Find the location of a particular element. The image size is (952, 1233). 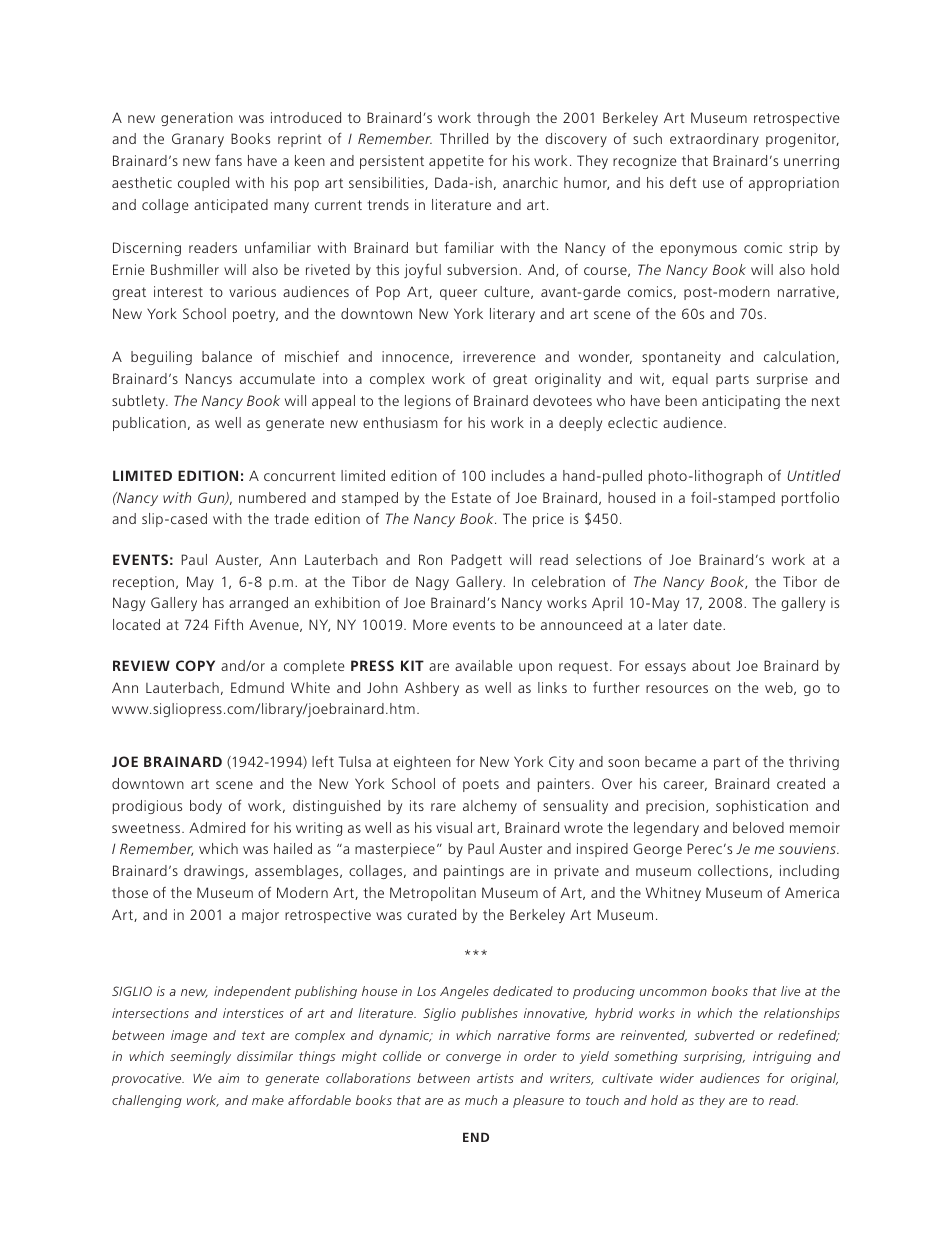

beloved is located at coordinates (758, 827).
